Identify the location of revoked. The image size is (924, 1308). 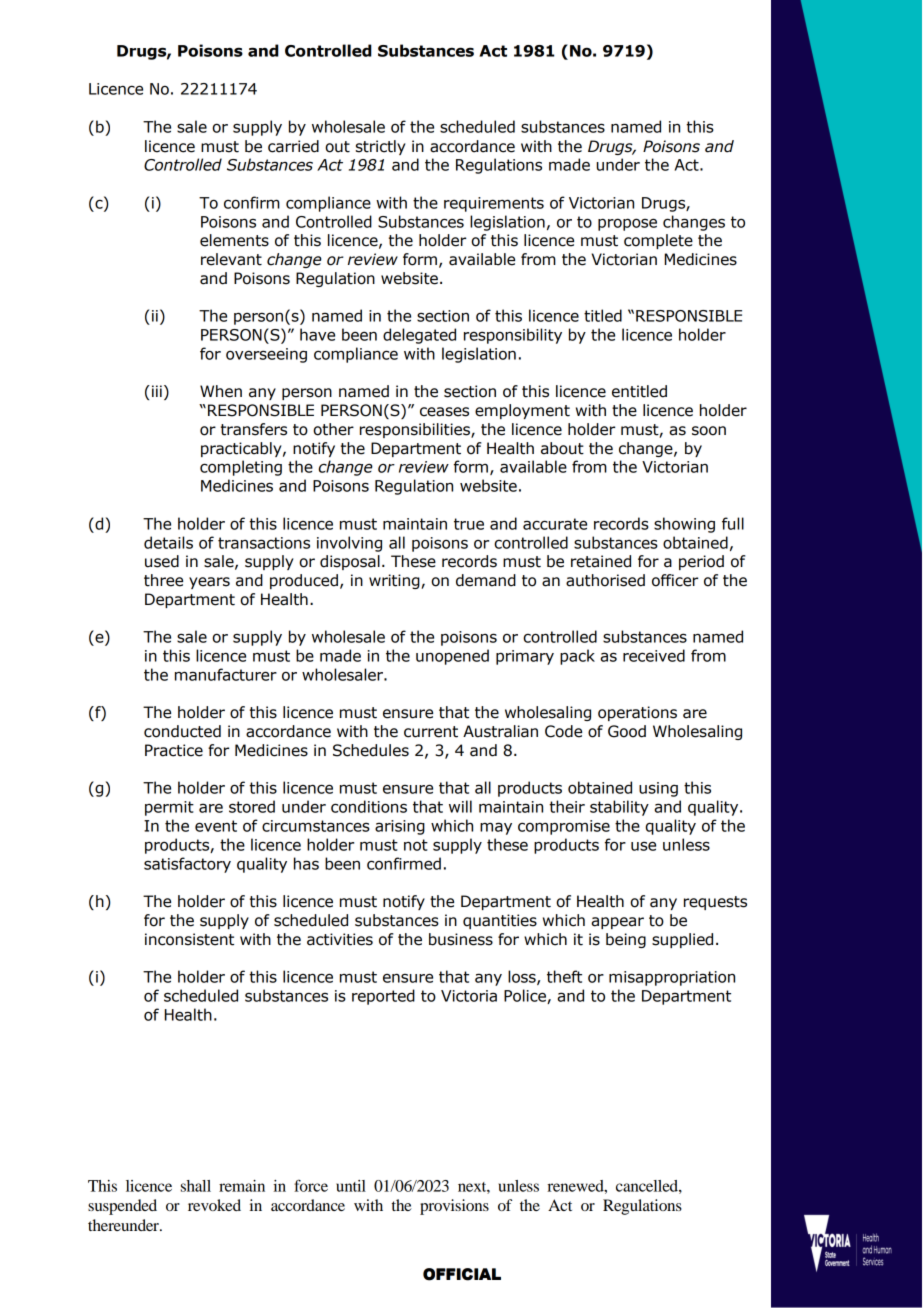
(214, 1205).
